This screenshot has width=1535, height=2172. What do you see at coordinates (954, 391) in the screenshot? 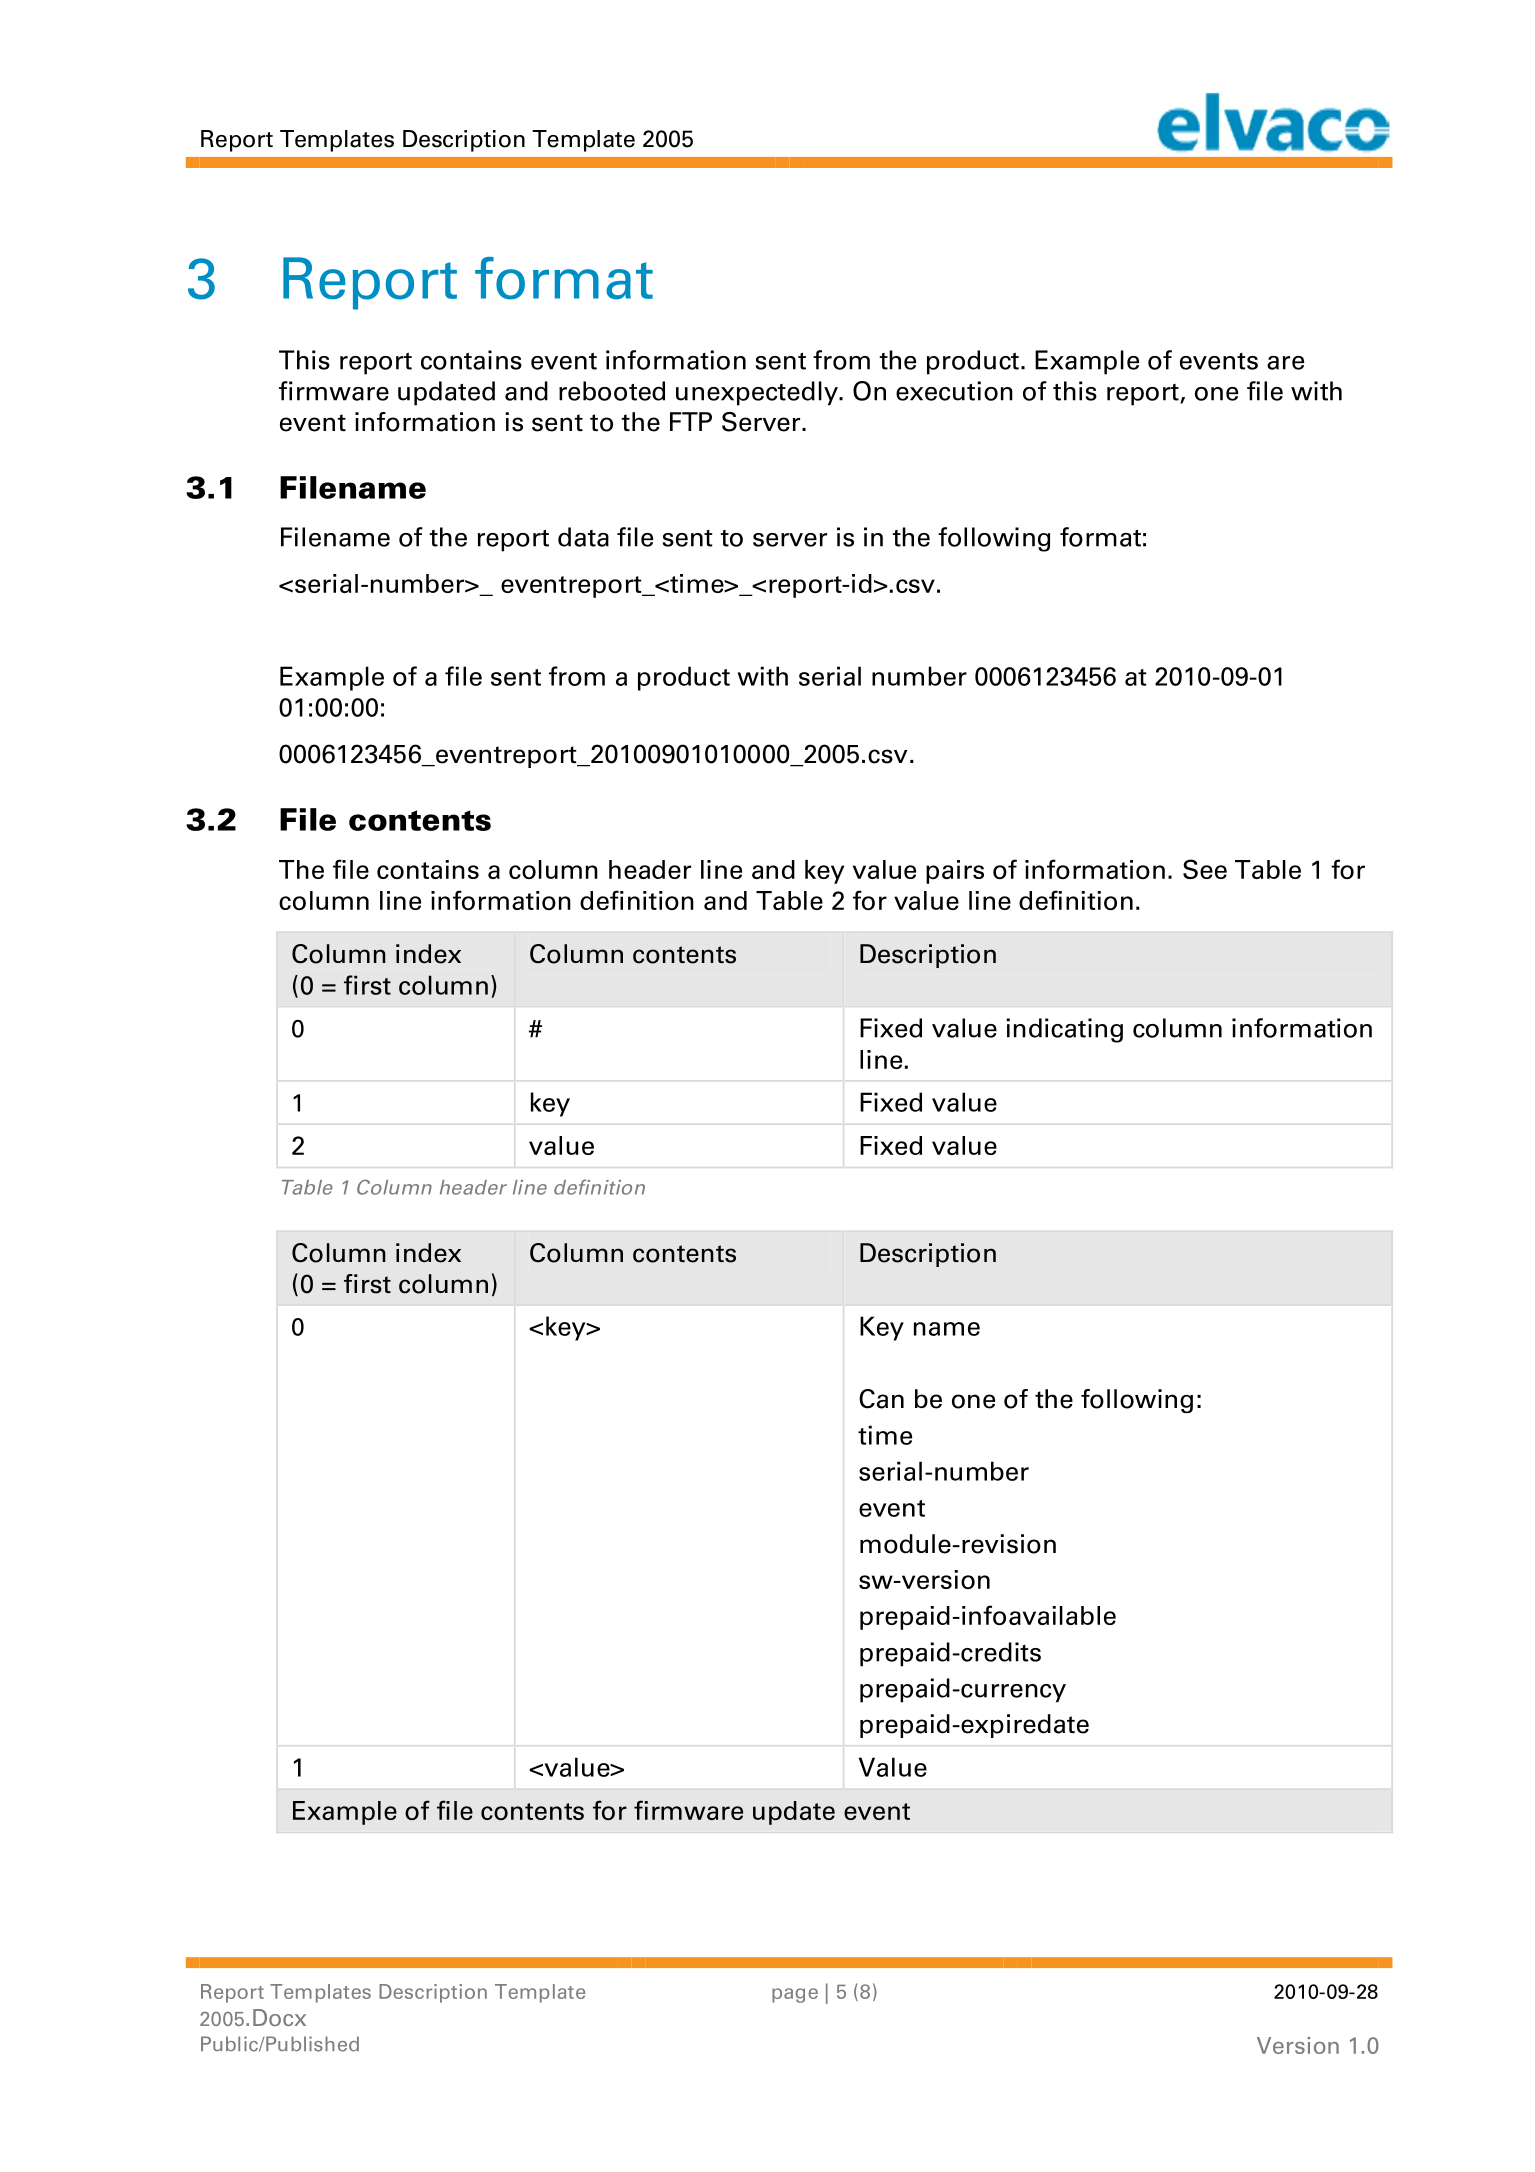
I see `execution` at bounding box center [954, 391].
